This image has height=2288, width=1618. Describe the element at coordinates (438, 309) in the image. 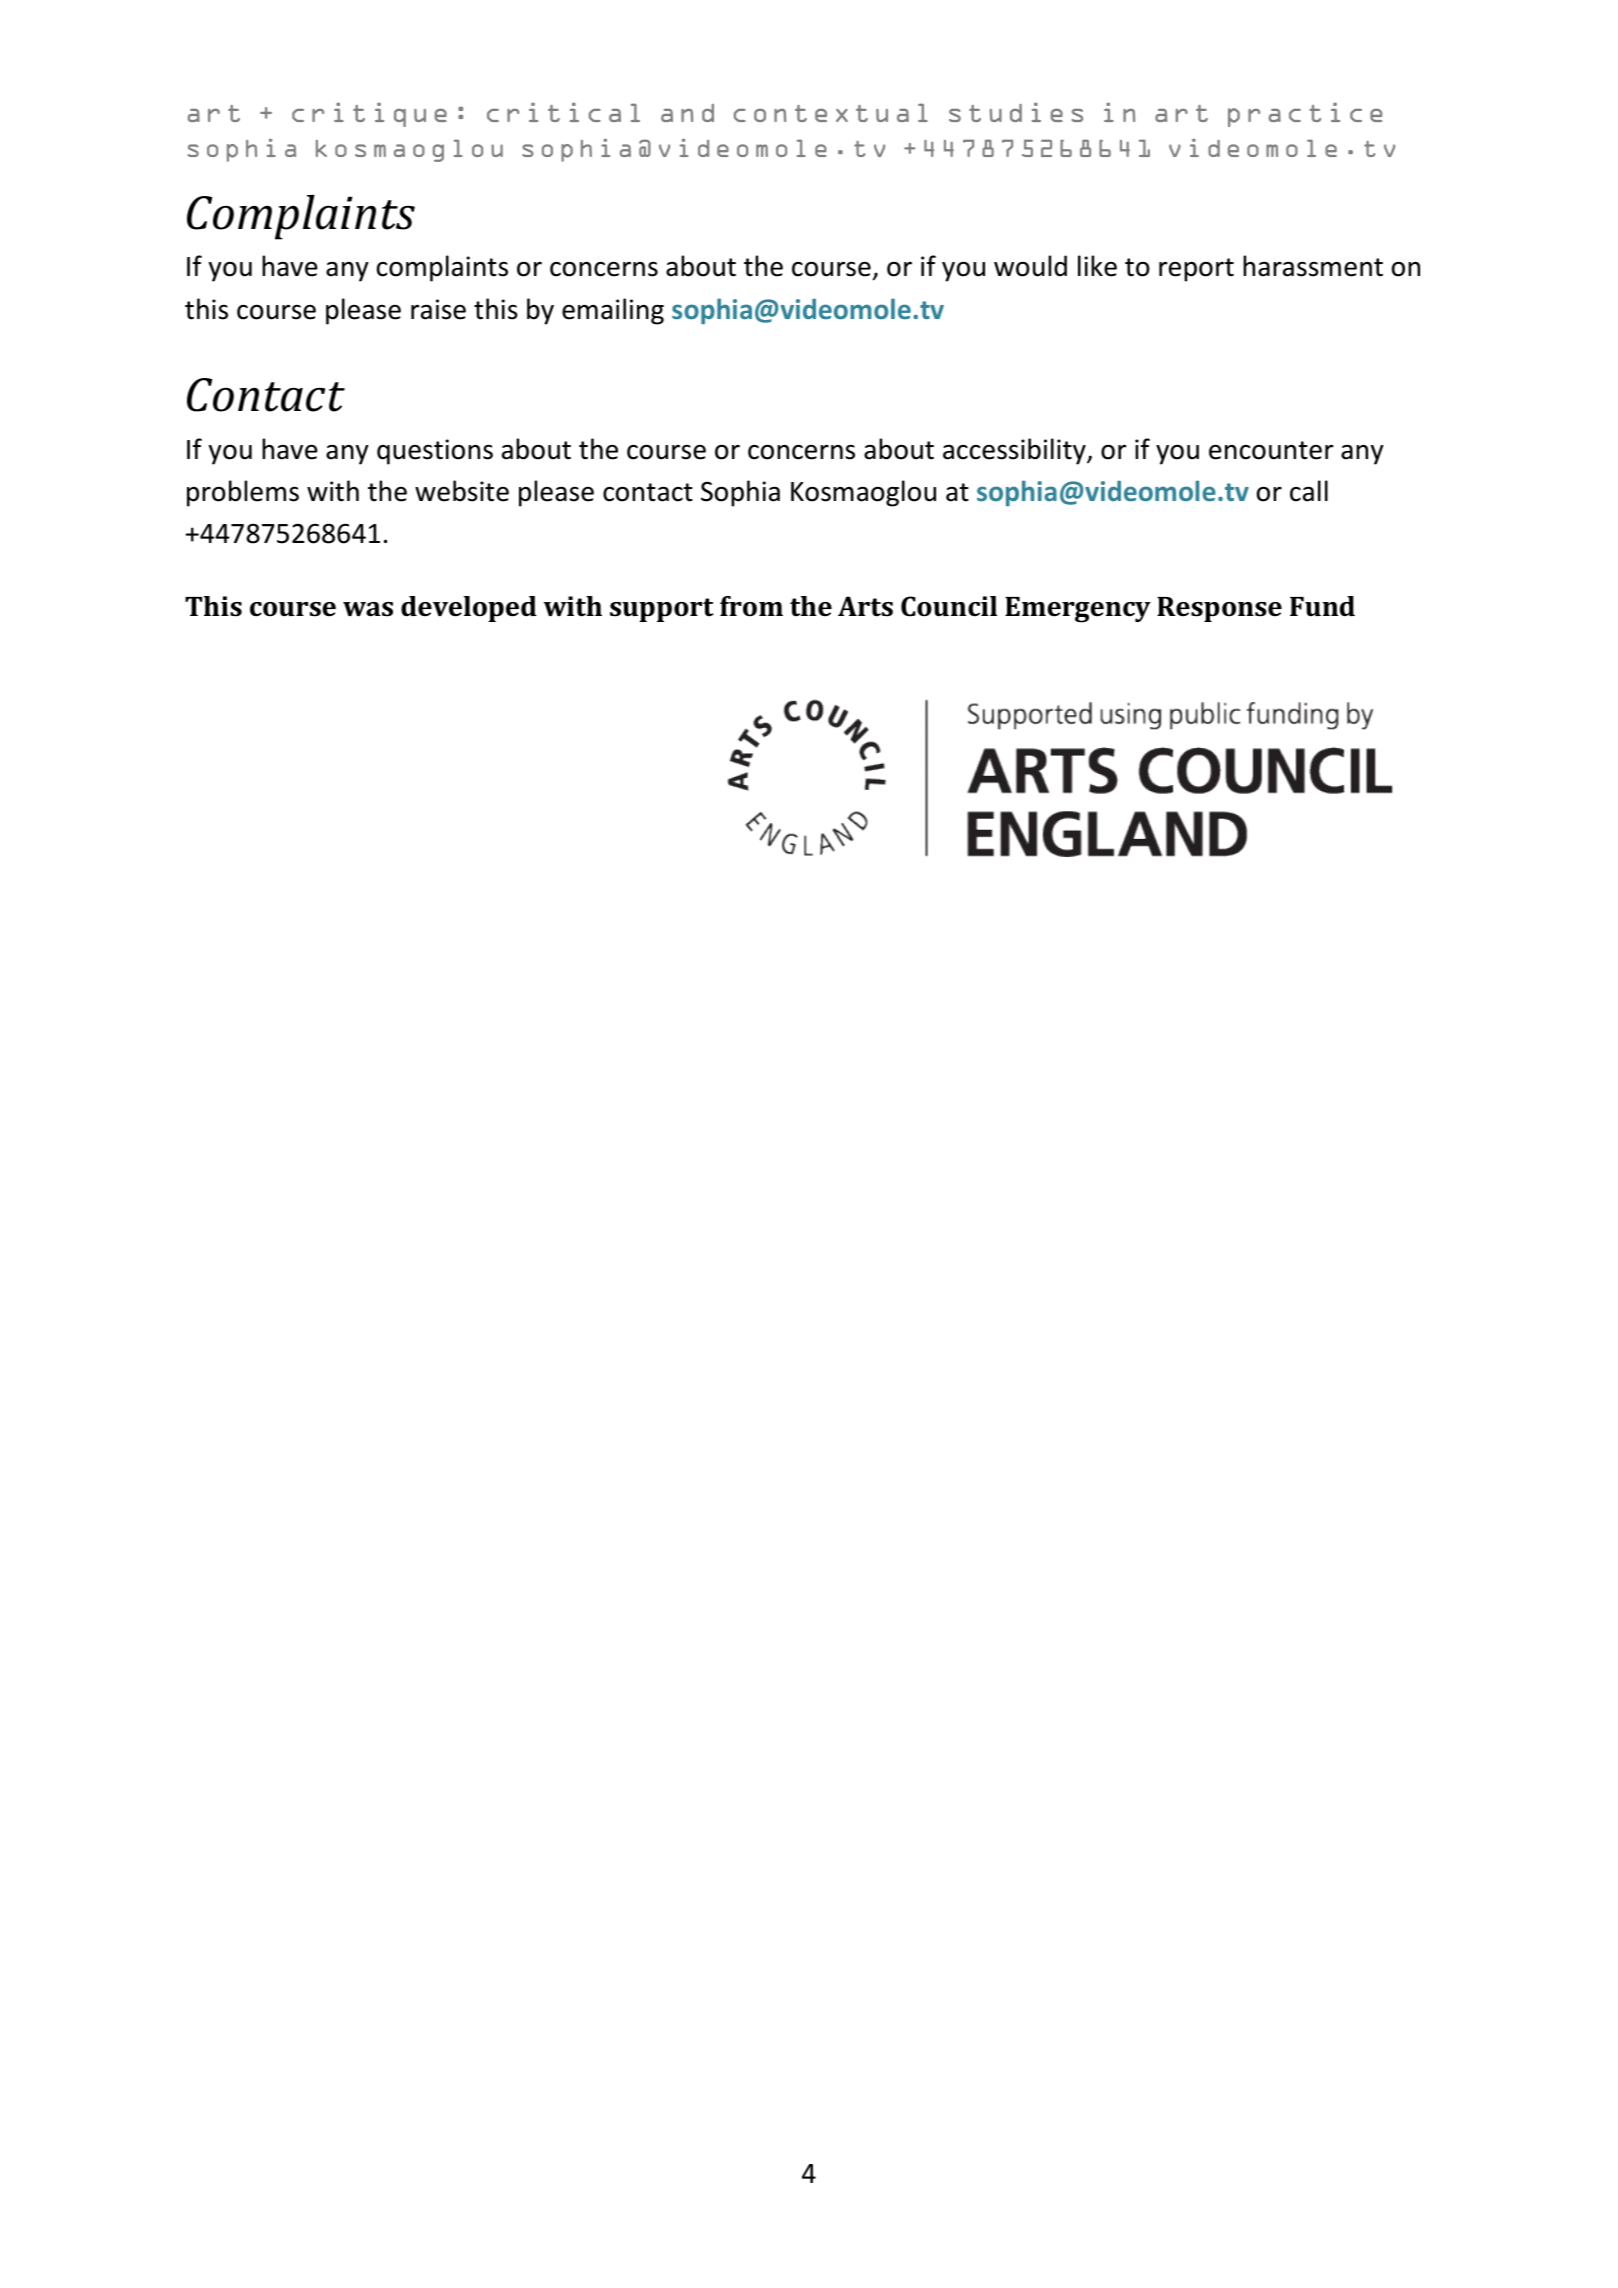

I see `raise` at that location.
